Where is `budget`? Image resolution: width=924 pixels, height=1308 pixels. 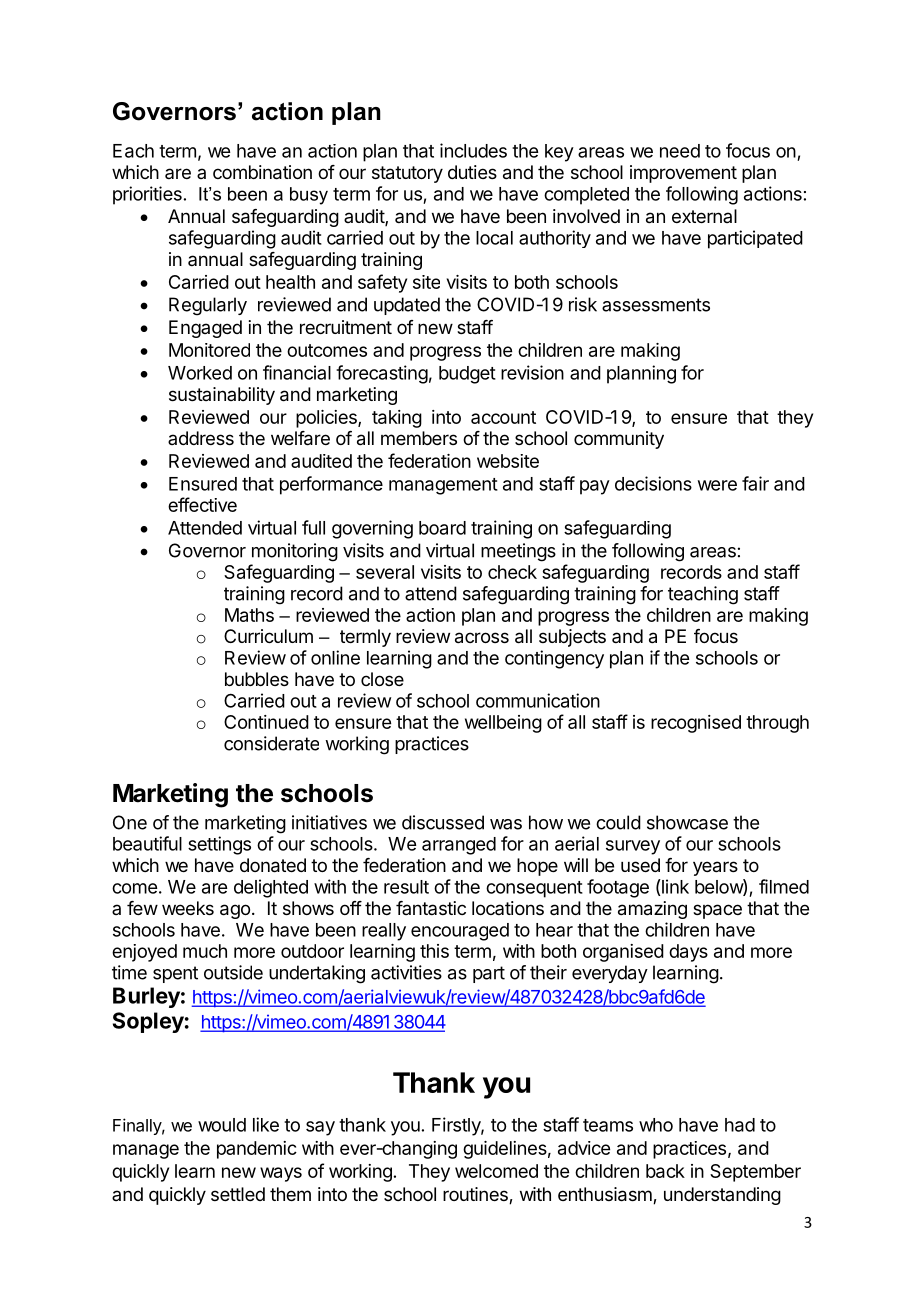
budget is located at coordinates (467, 375).
